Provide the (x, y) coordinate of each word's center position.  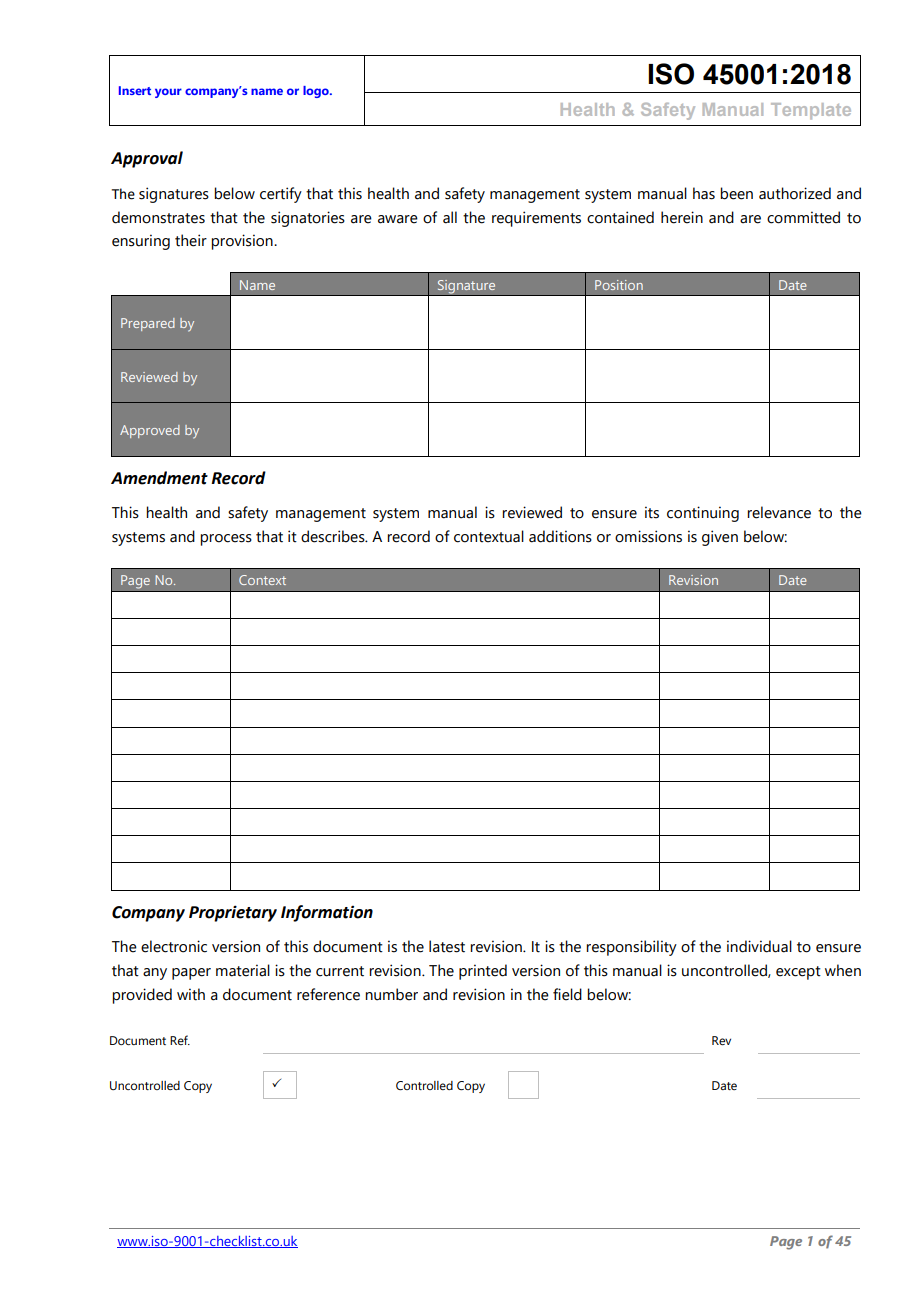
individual (759, 946)
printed (483, 972)
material (243, 970)
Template (811, 111)
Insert (135, 90)
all (450, 217)
